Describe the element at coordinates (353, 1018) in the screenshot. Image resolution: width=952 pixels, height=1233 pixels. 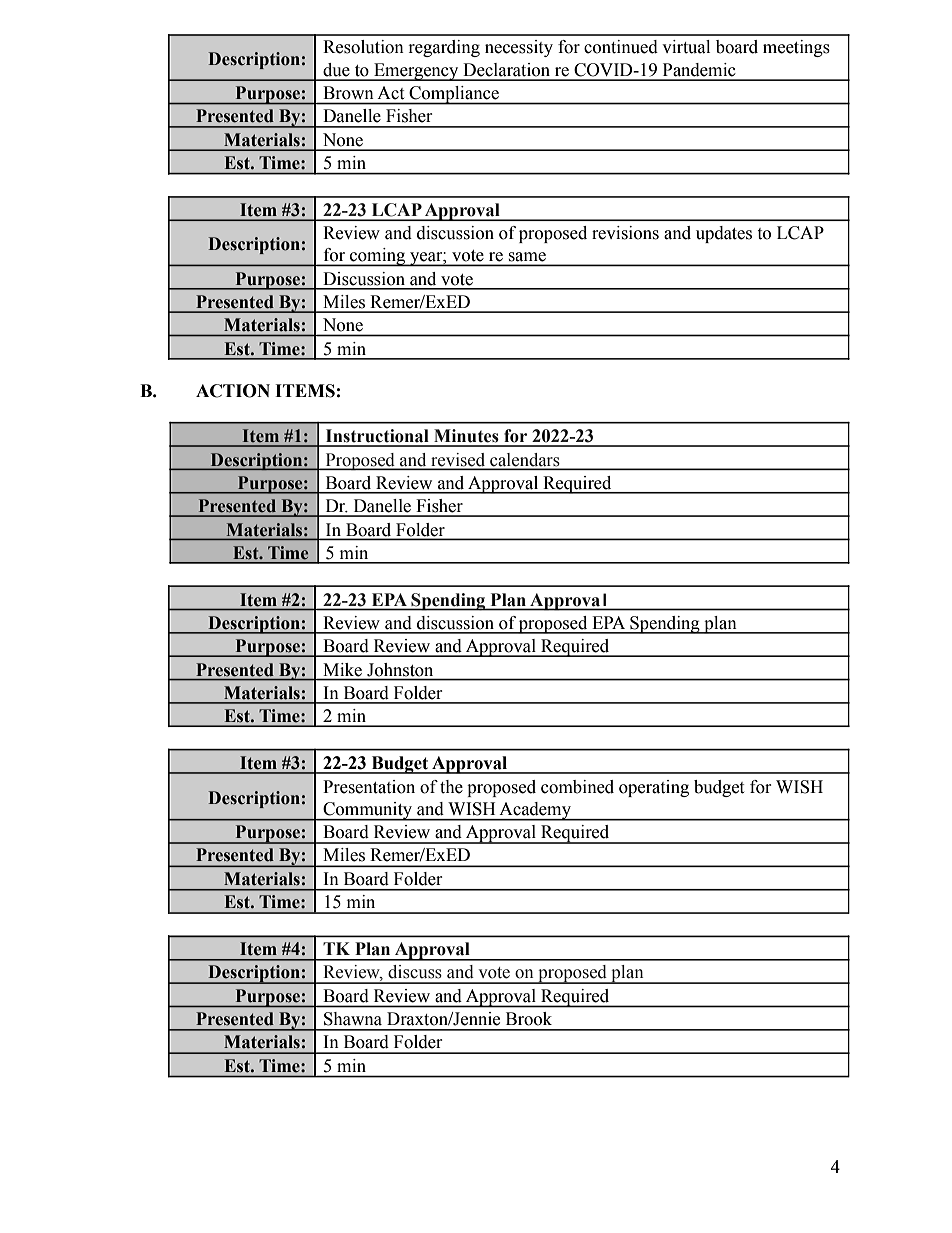
I see `Shawna` at that location.
